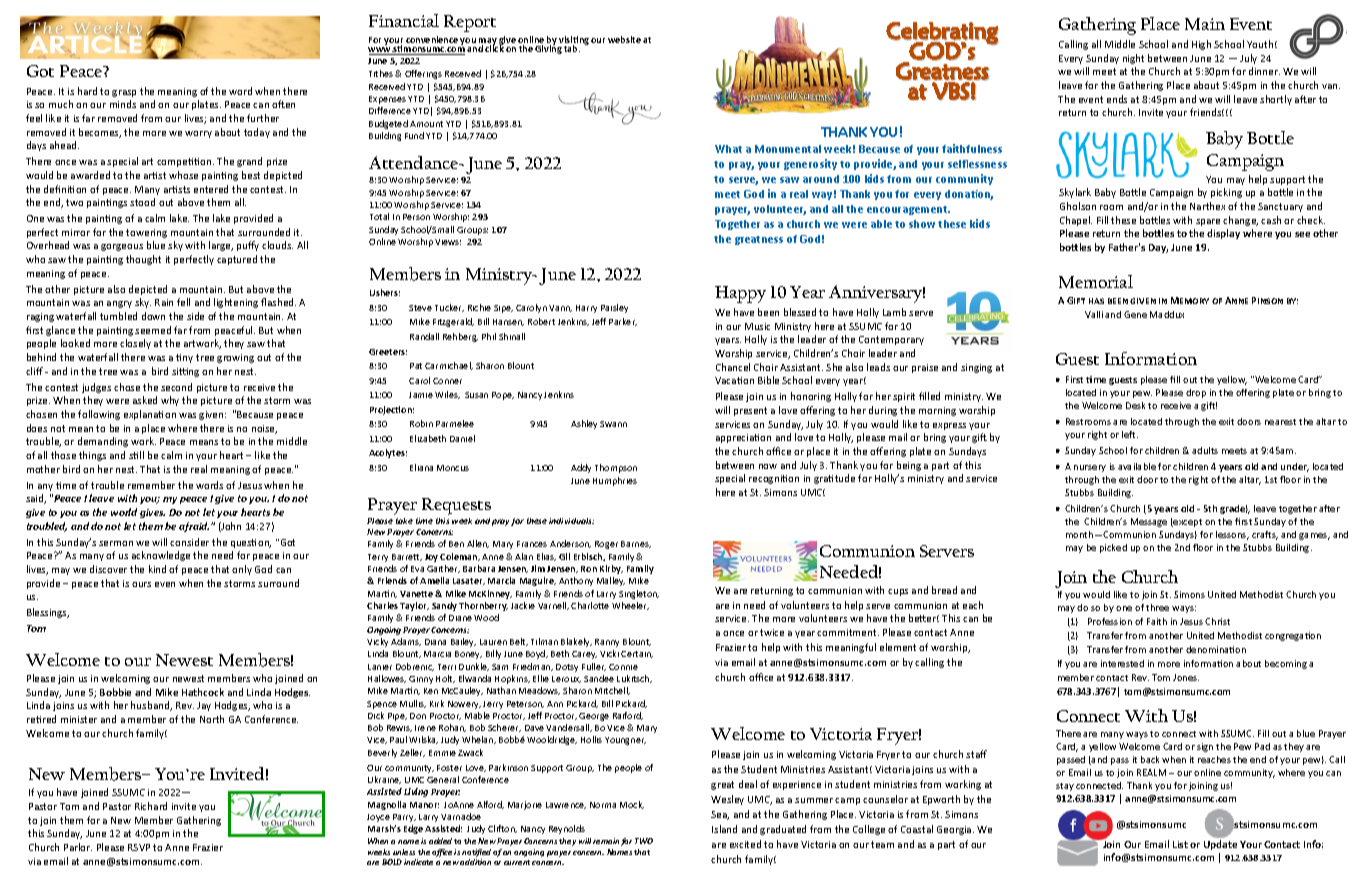  What do you see at coordinates (623, 667) in the image?
I see `Connie` at bounding box center [623, 667].
